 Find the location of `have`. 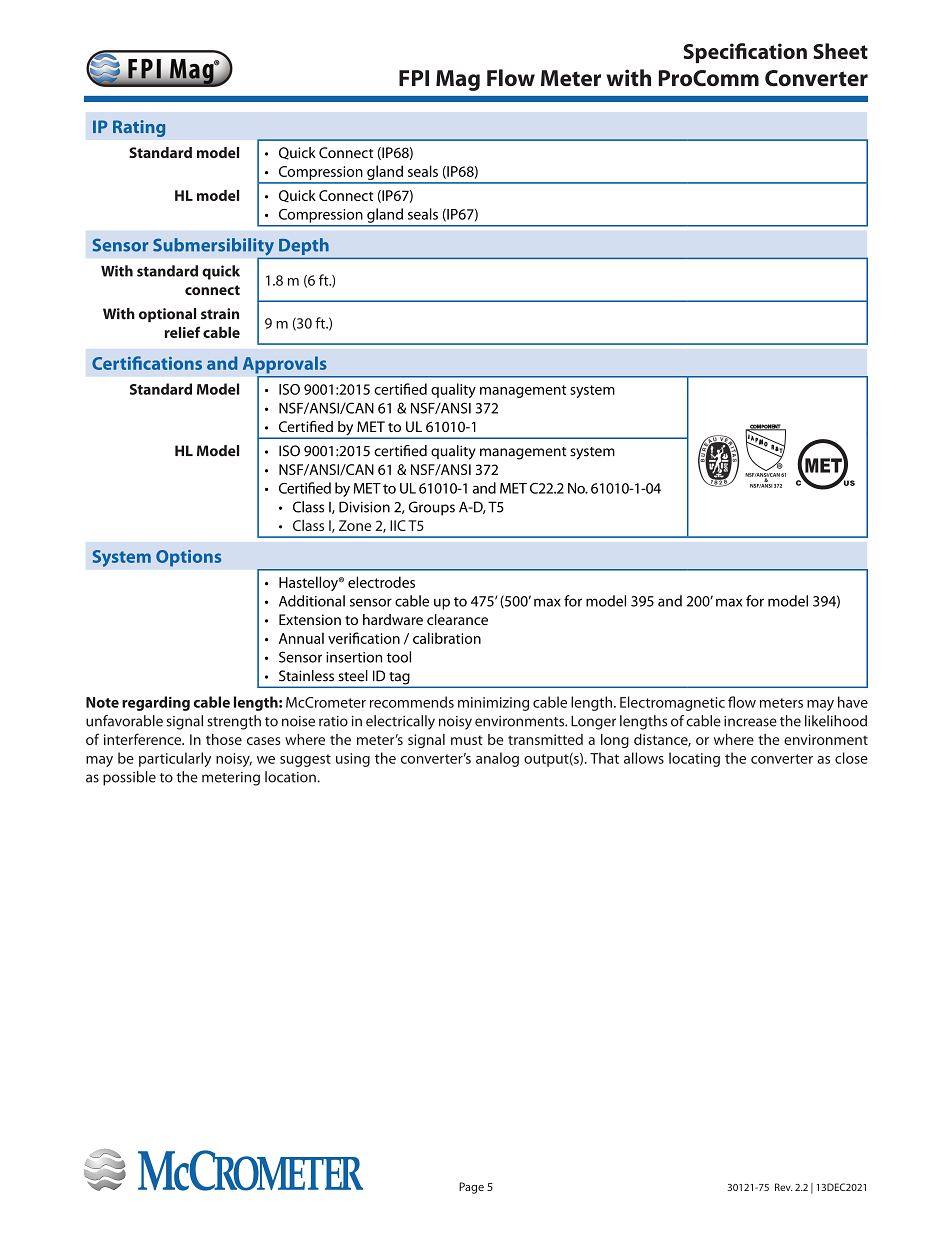

have is located at coordinates (853, 702).
